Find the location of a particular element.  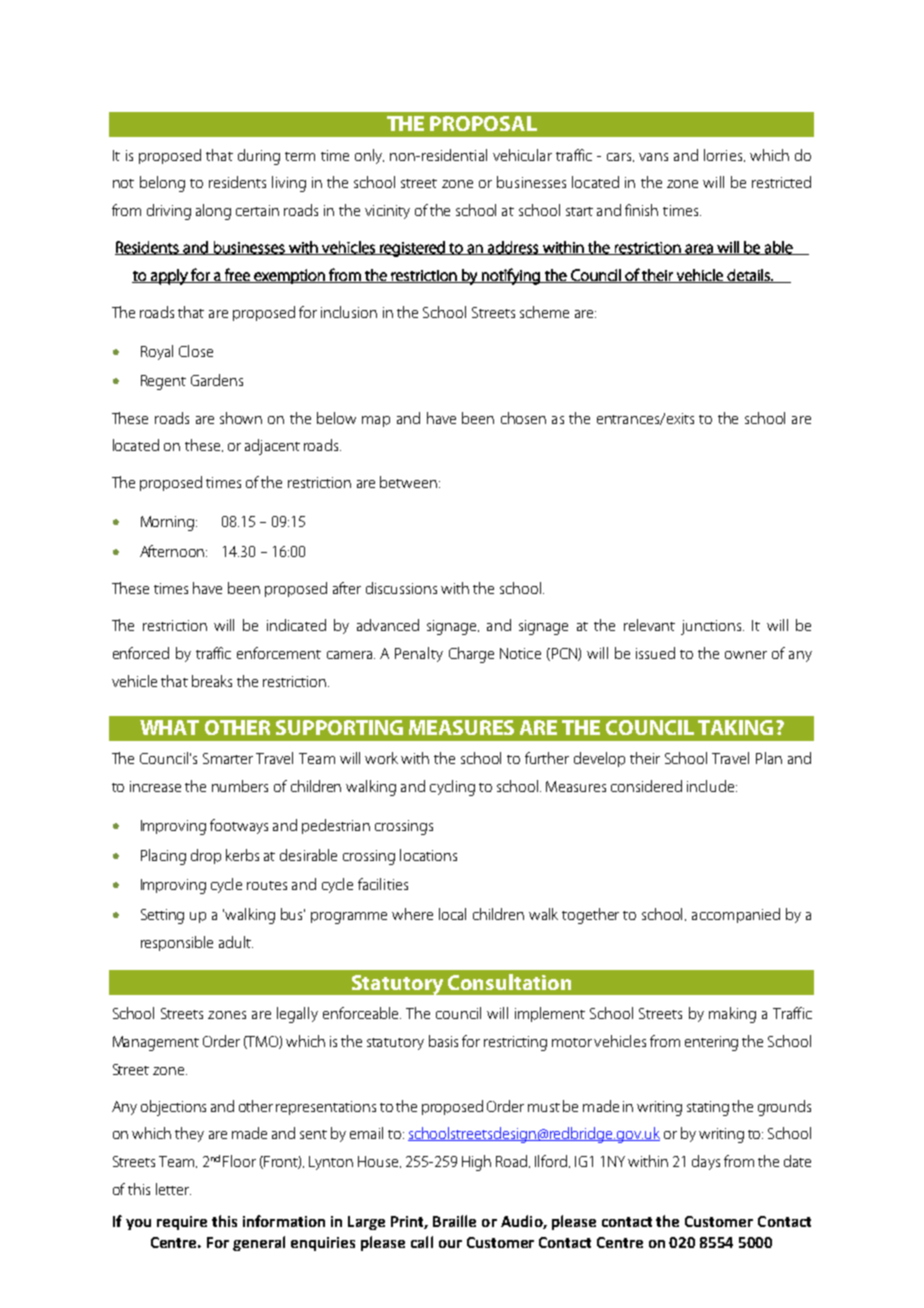

local is located at coordinates (452, 914).
